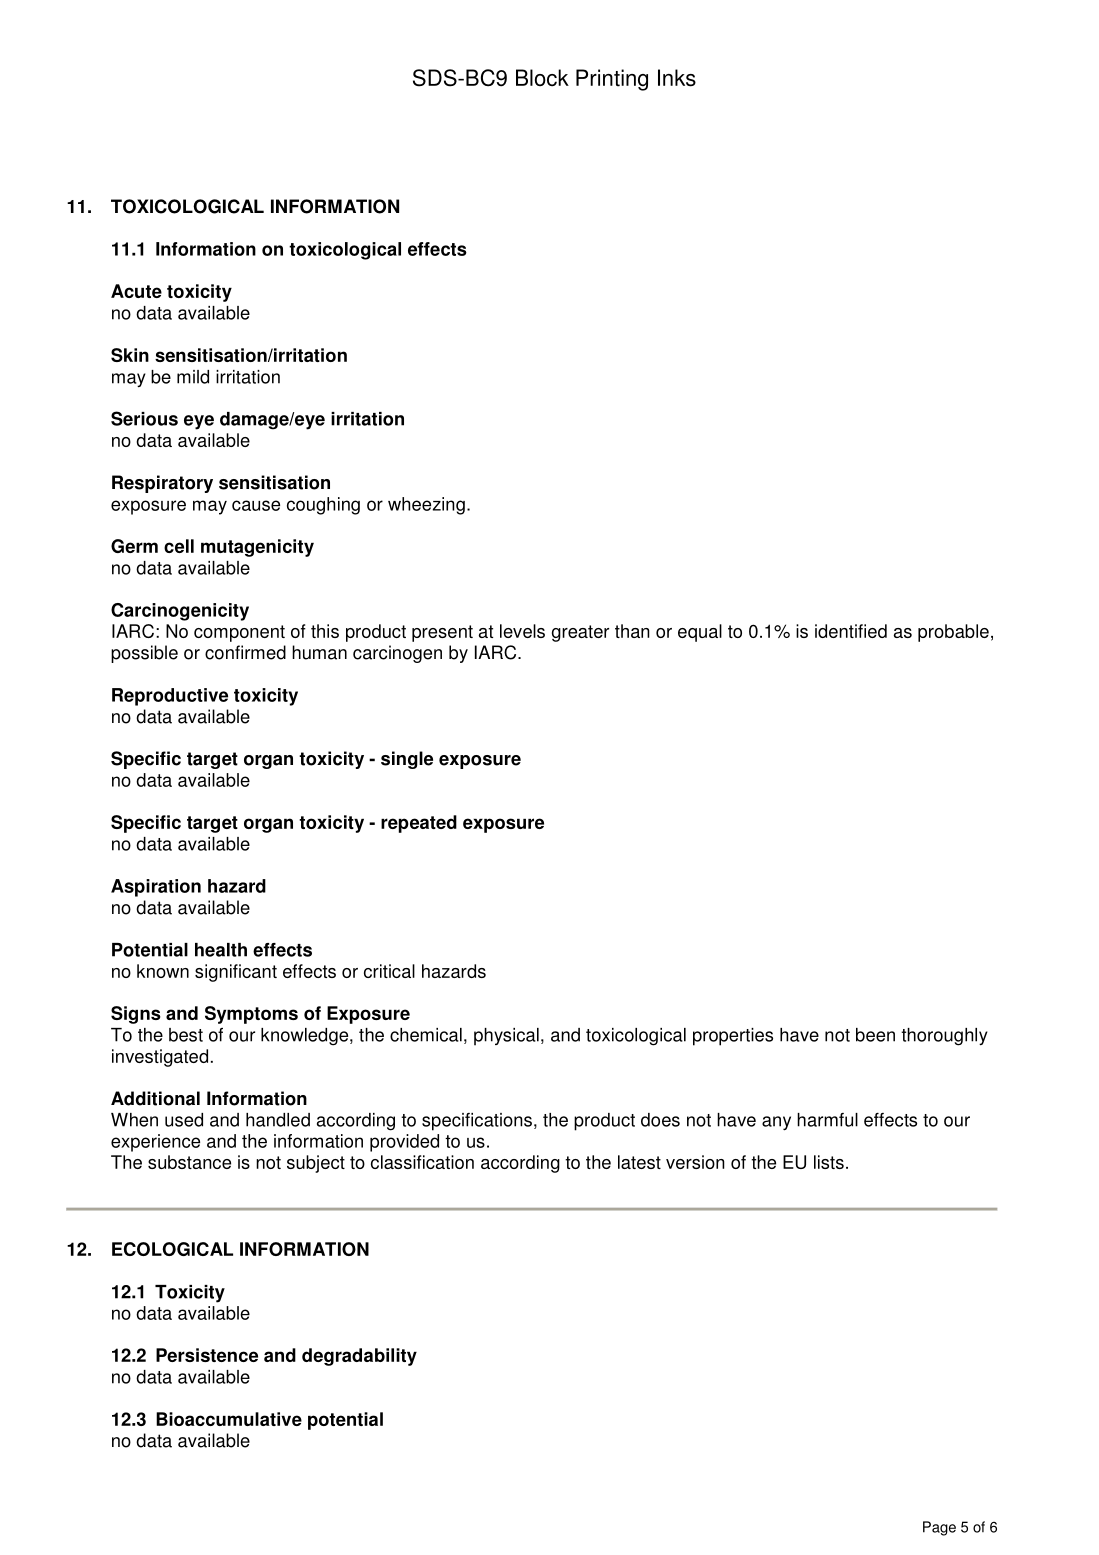 Image resolution: width=1099 pixels, height=1555 pixels. What do you see at coordinates (156, 888) in the page?
I see `Aspiration` at bounding box center [156, 888].
